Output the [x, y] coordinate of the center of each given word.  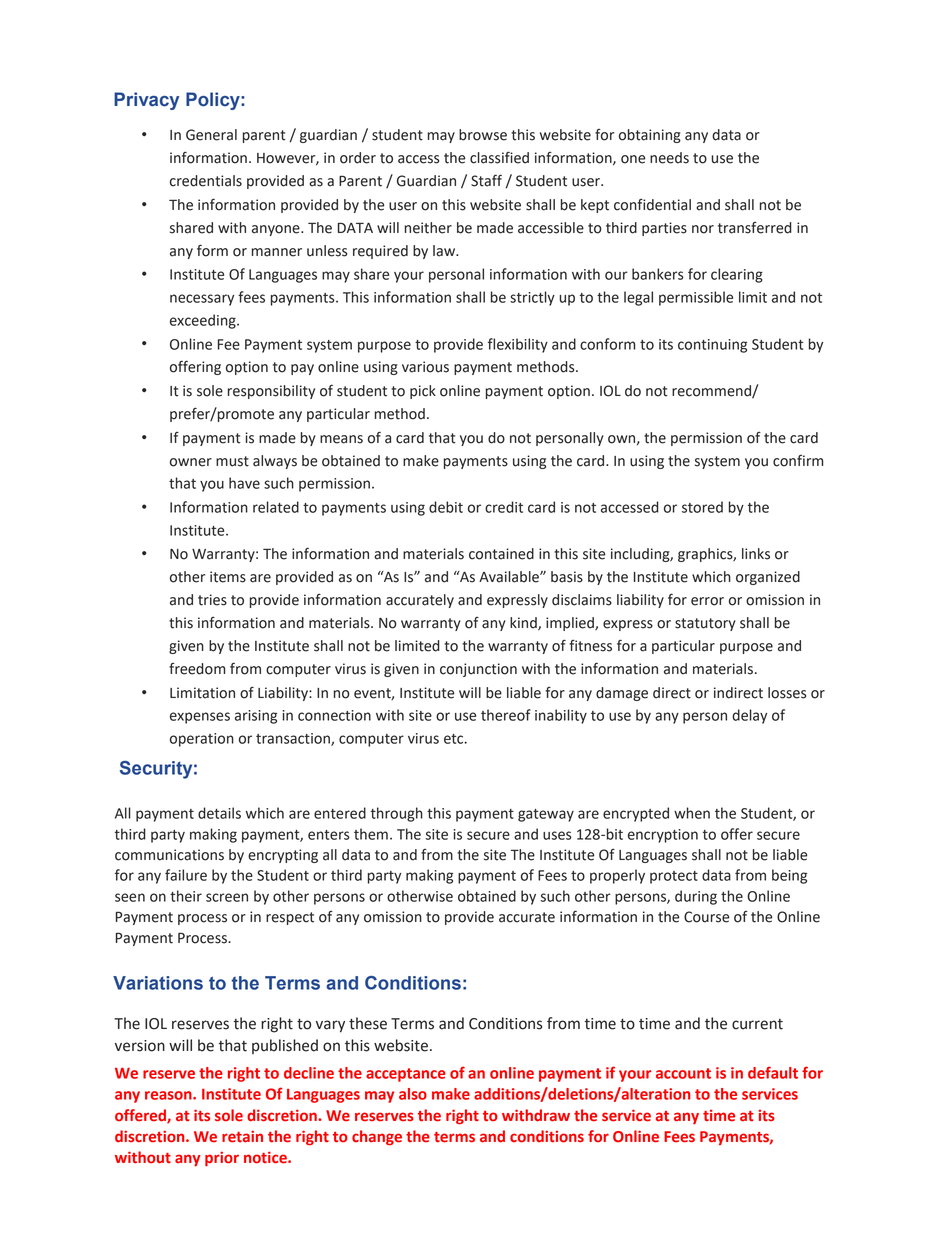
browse [483, 135]
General [211, 135]
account [683, 1073]
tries [212, 600]
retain [242, 1136]
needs [669, 158]
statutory [705, 624]
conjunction [478, 670]
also [413, 1094]
